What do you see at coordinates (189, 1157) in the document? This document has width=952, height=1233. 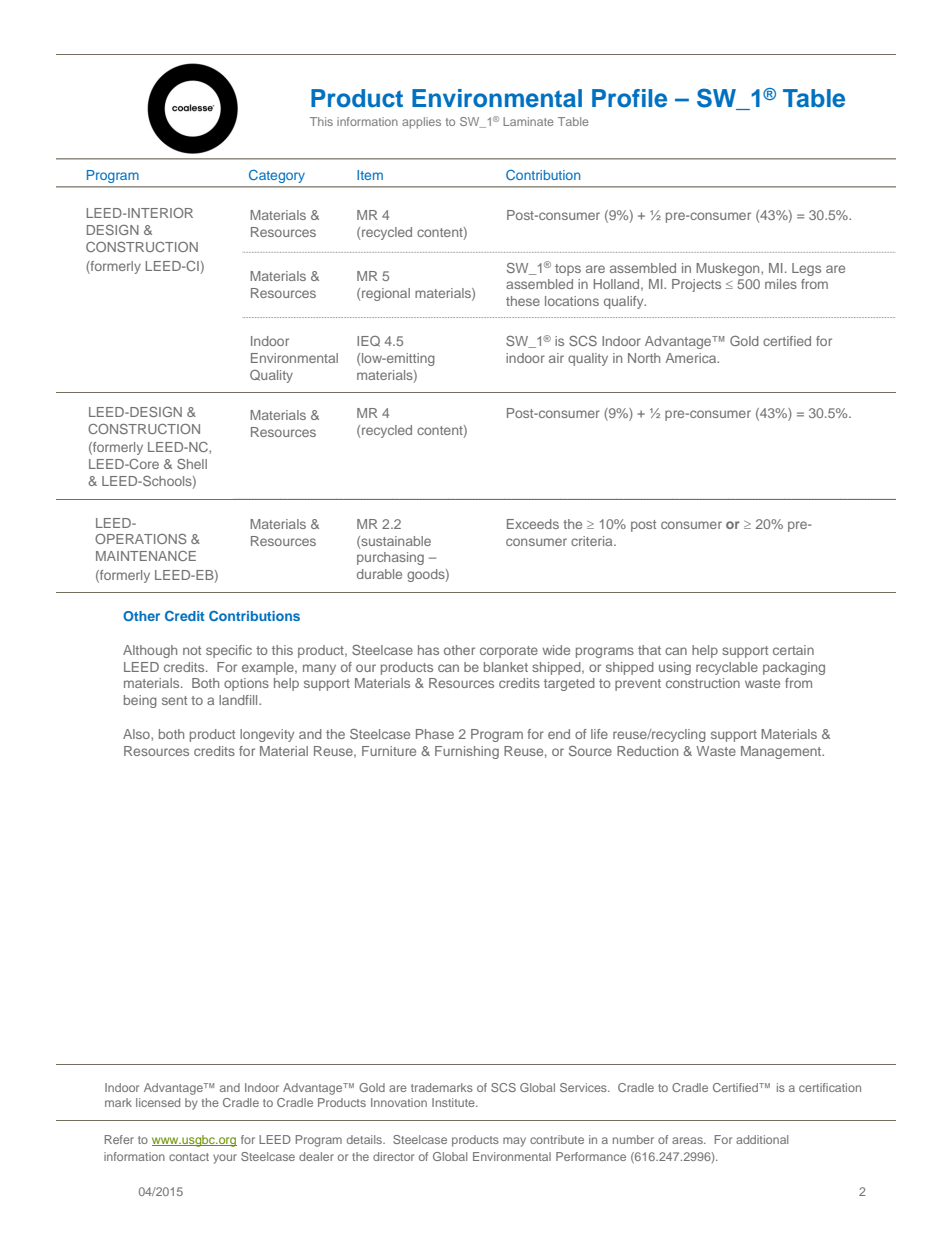 I see `contact` at bounding box center [189, 1157].
